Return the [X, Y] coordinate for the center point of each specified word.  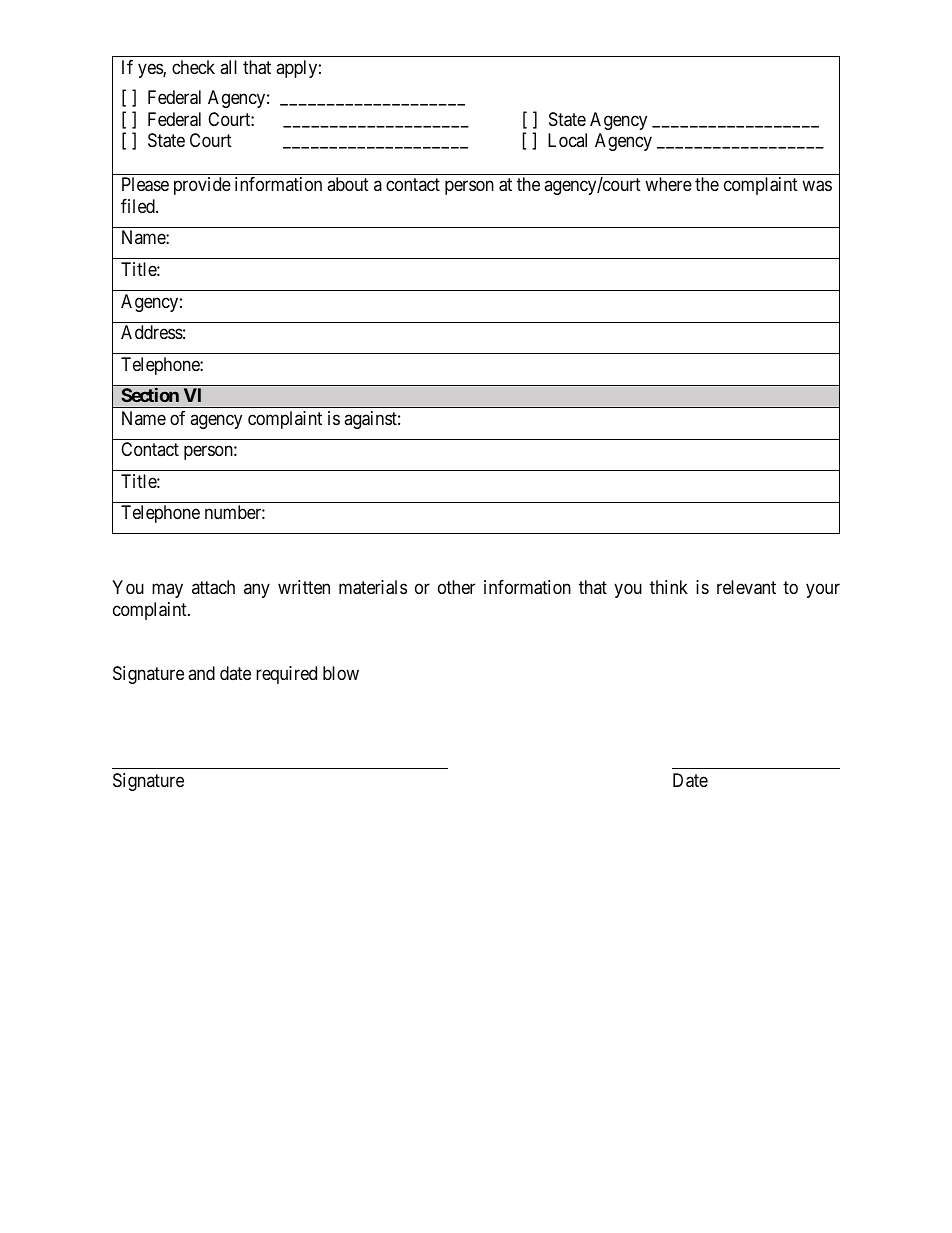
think [669, 587]
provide [202, 186]
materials [373, 587]
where [668, 184]
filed [139, 206]
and [201, 673]
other [456, 587]
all [228, 67]
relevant [746, 587]
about [348, 184]
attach [213, 587]
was [817, 186]
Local [567, 140]
